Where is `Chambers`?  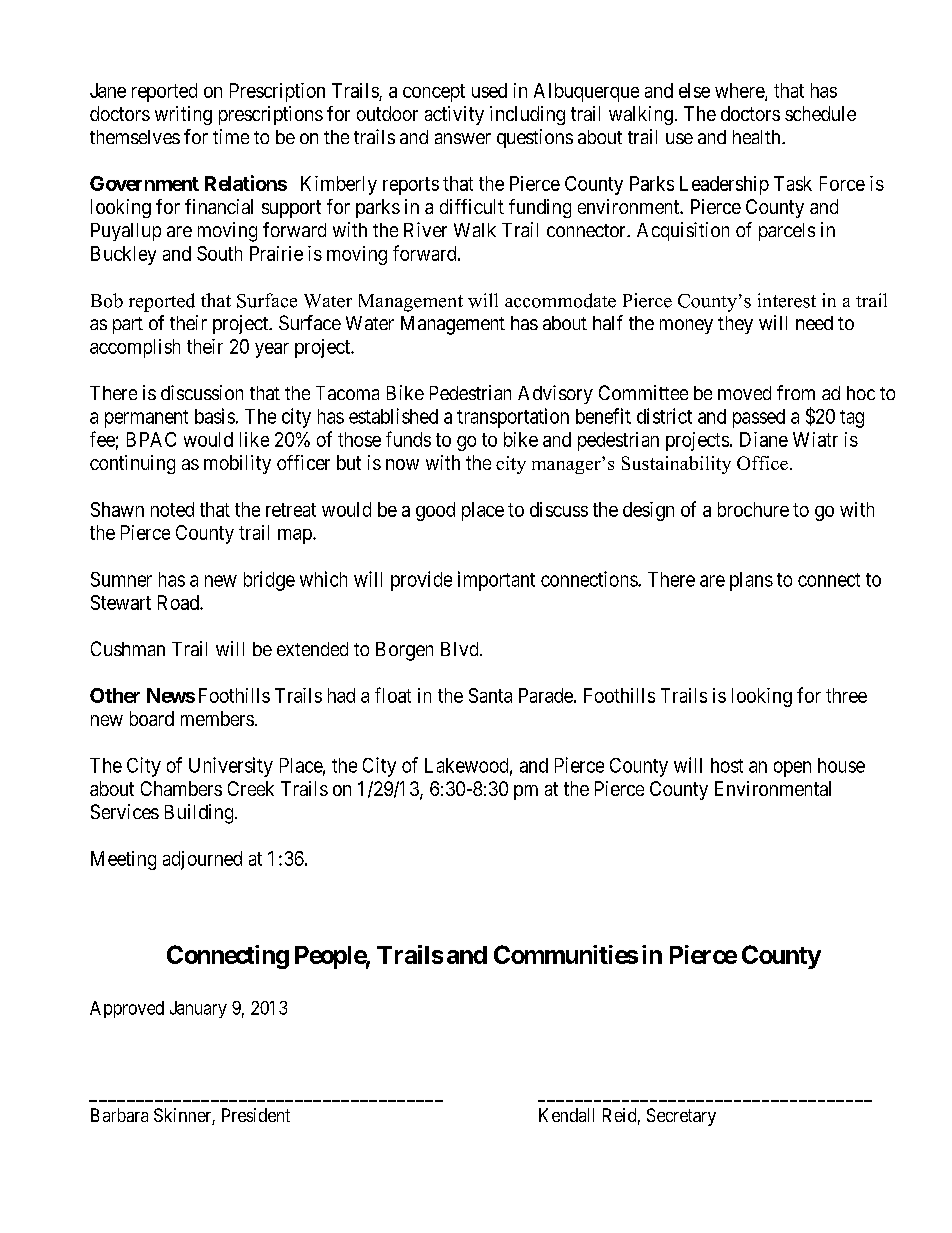 Chambers is located at coordinates (181, 788).
